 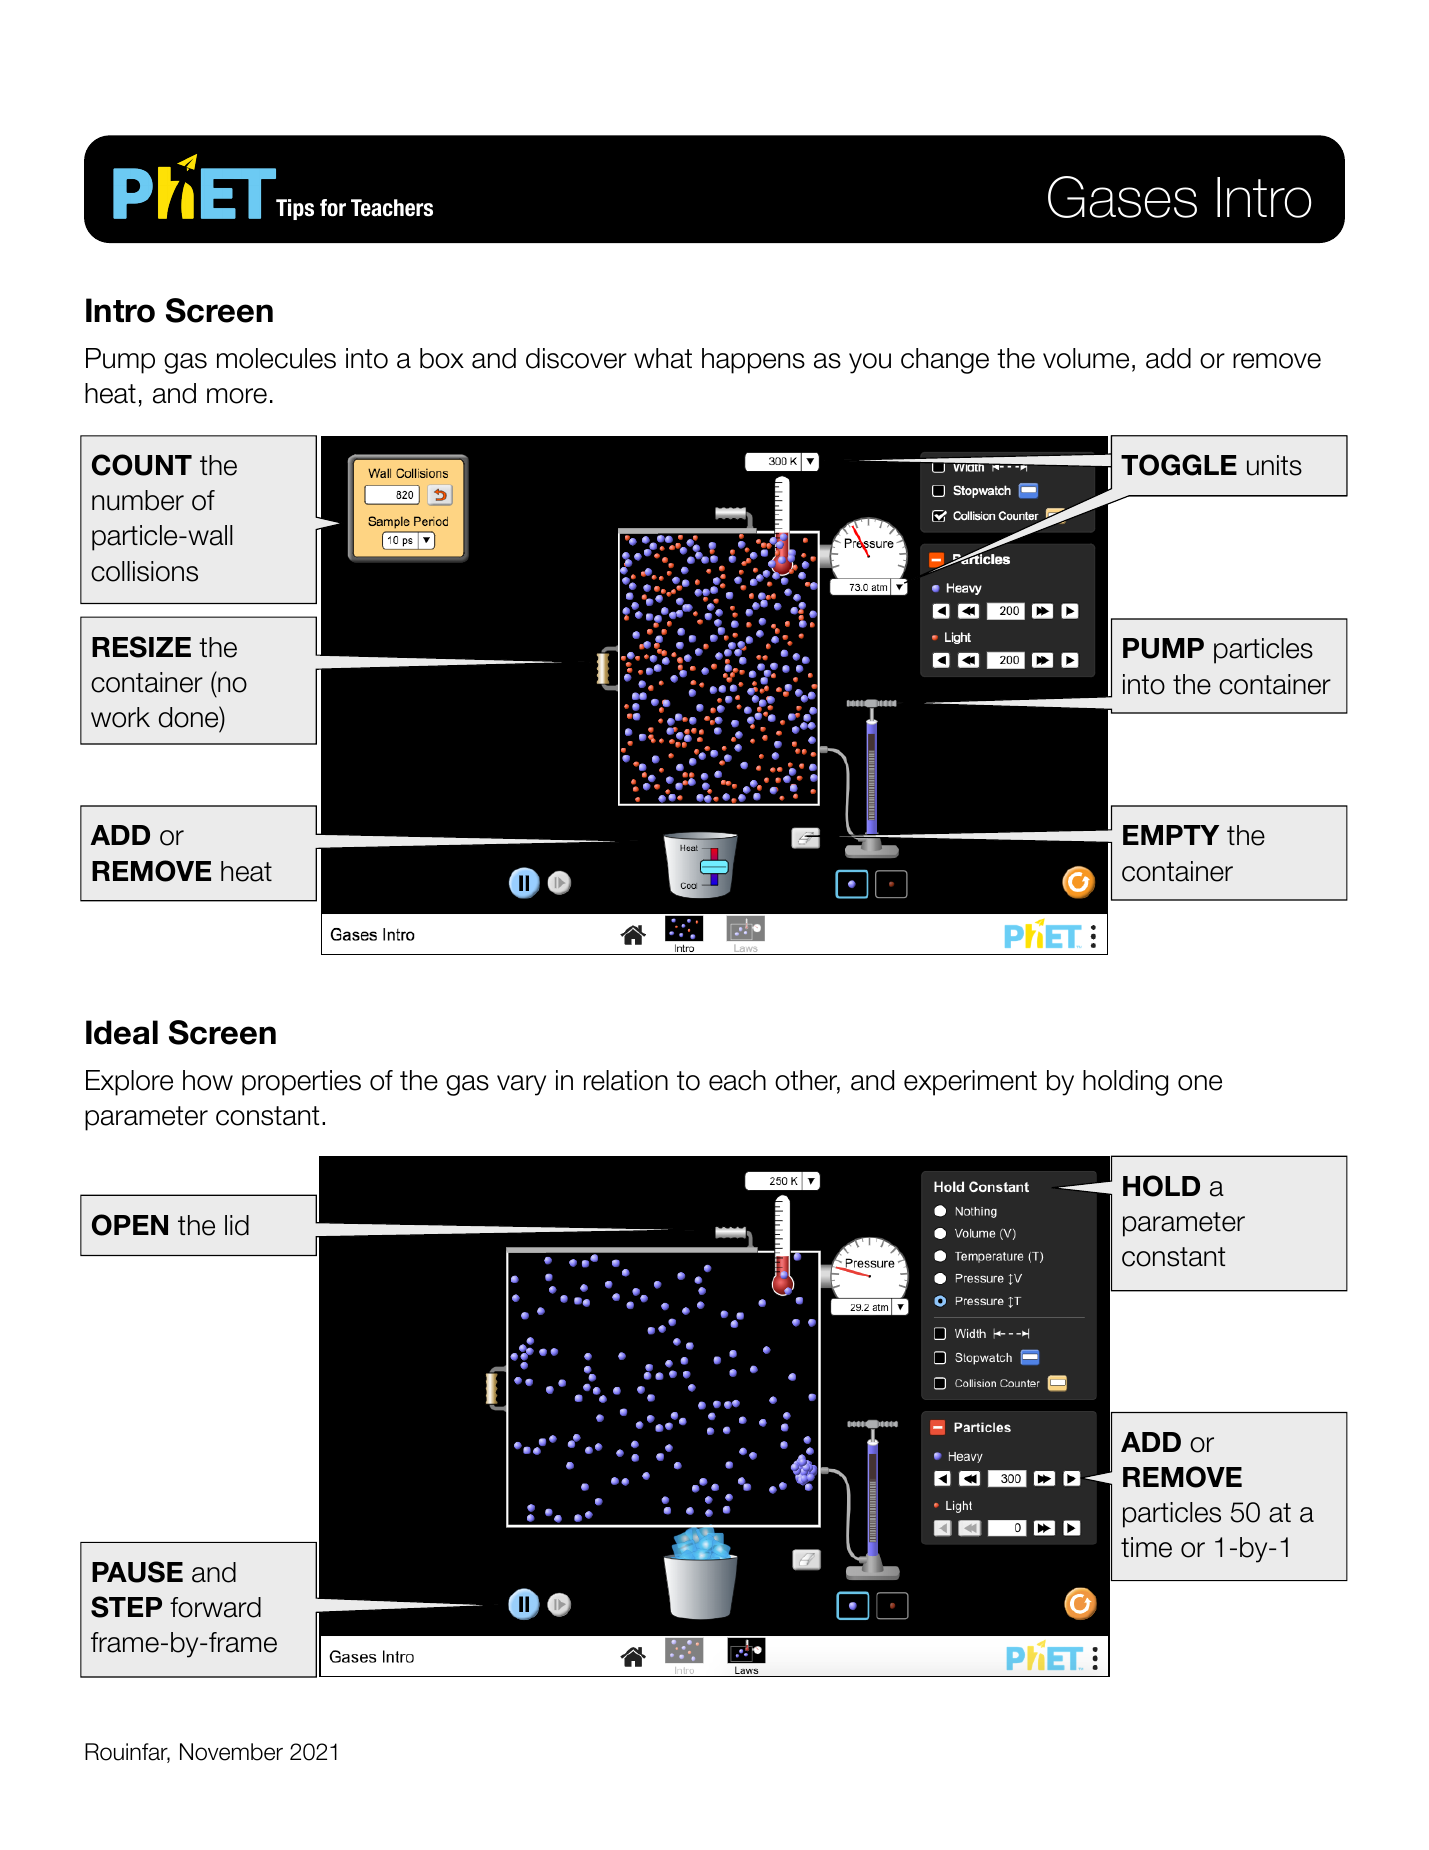 I want to click on experiment, so click(x=970, y=1083).
